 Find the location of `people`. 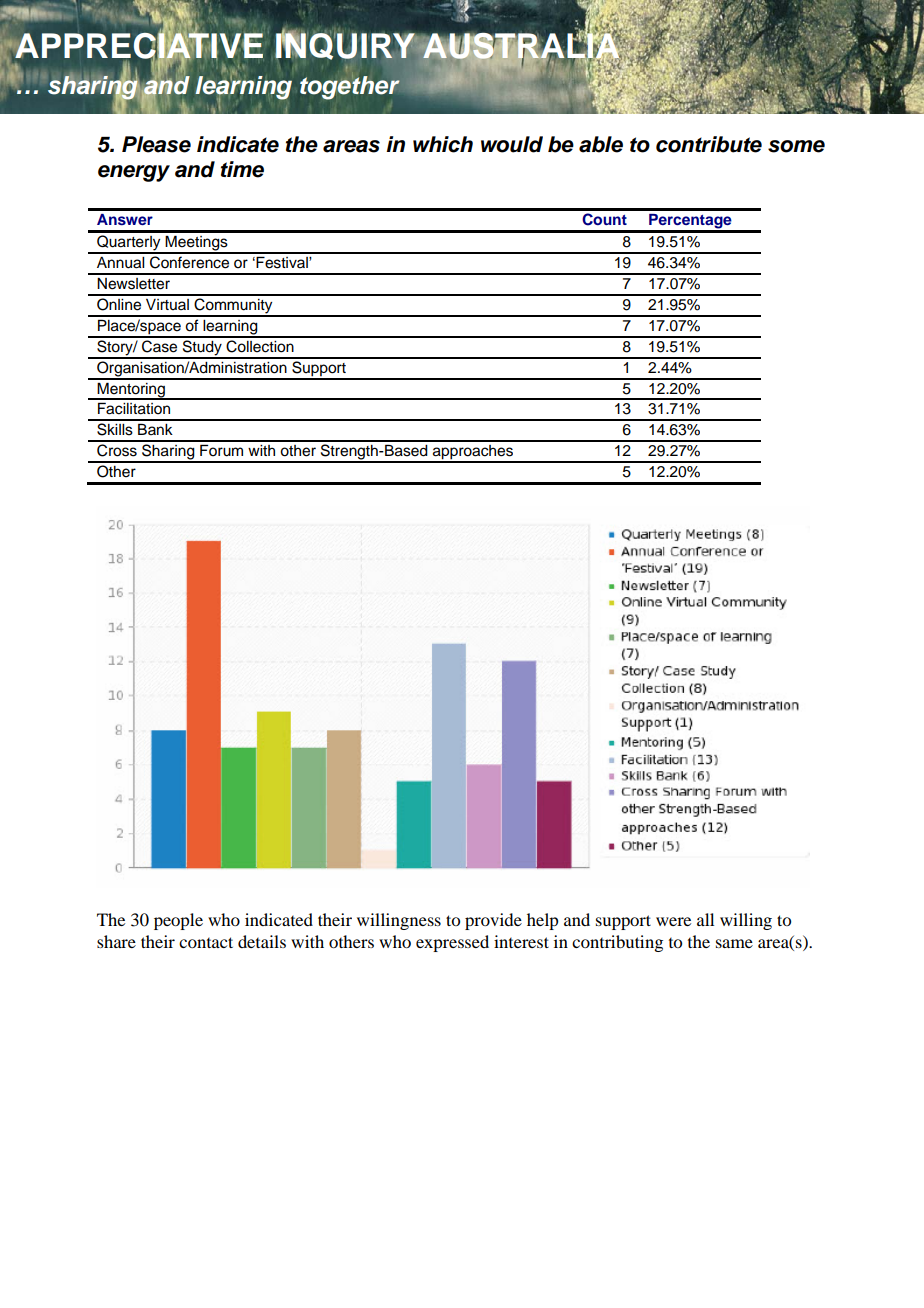

people is located at coordinates (178, 921).
